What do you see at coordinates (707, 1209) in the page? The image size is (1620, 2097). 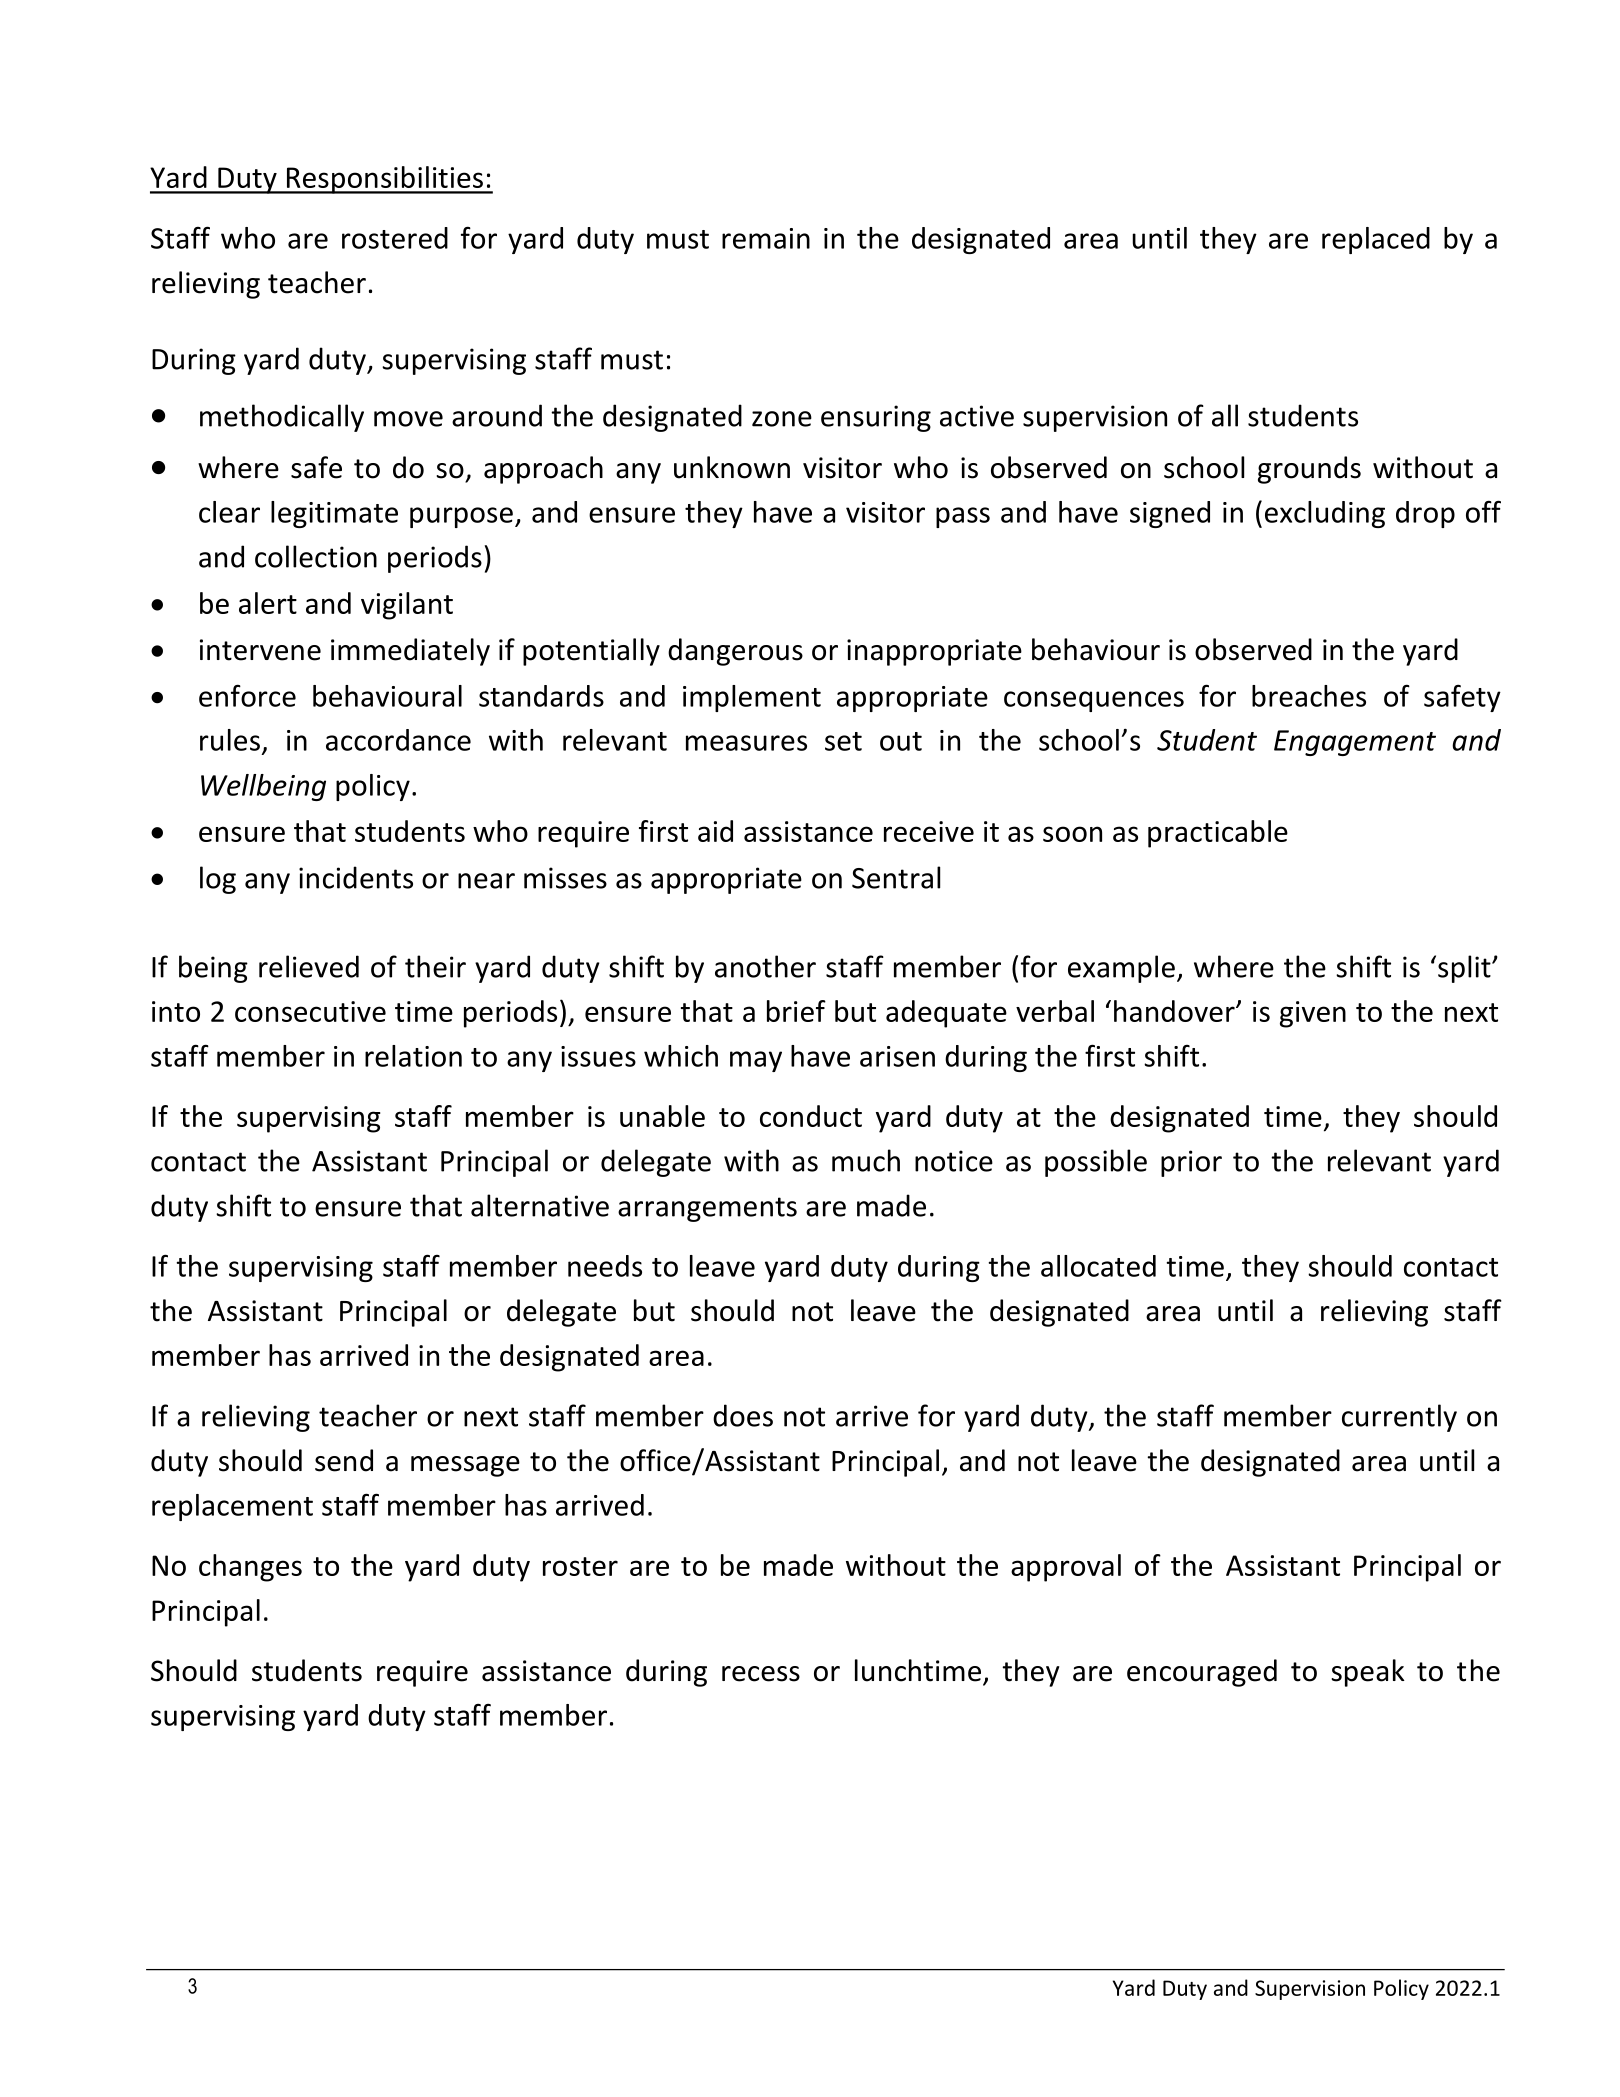 I see `arrangements` at bounding box center [707, 1209].
